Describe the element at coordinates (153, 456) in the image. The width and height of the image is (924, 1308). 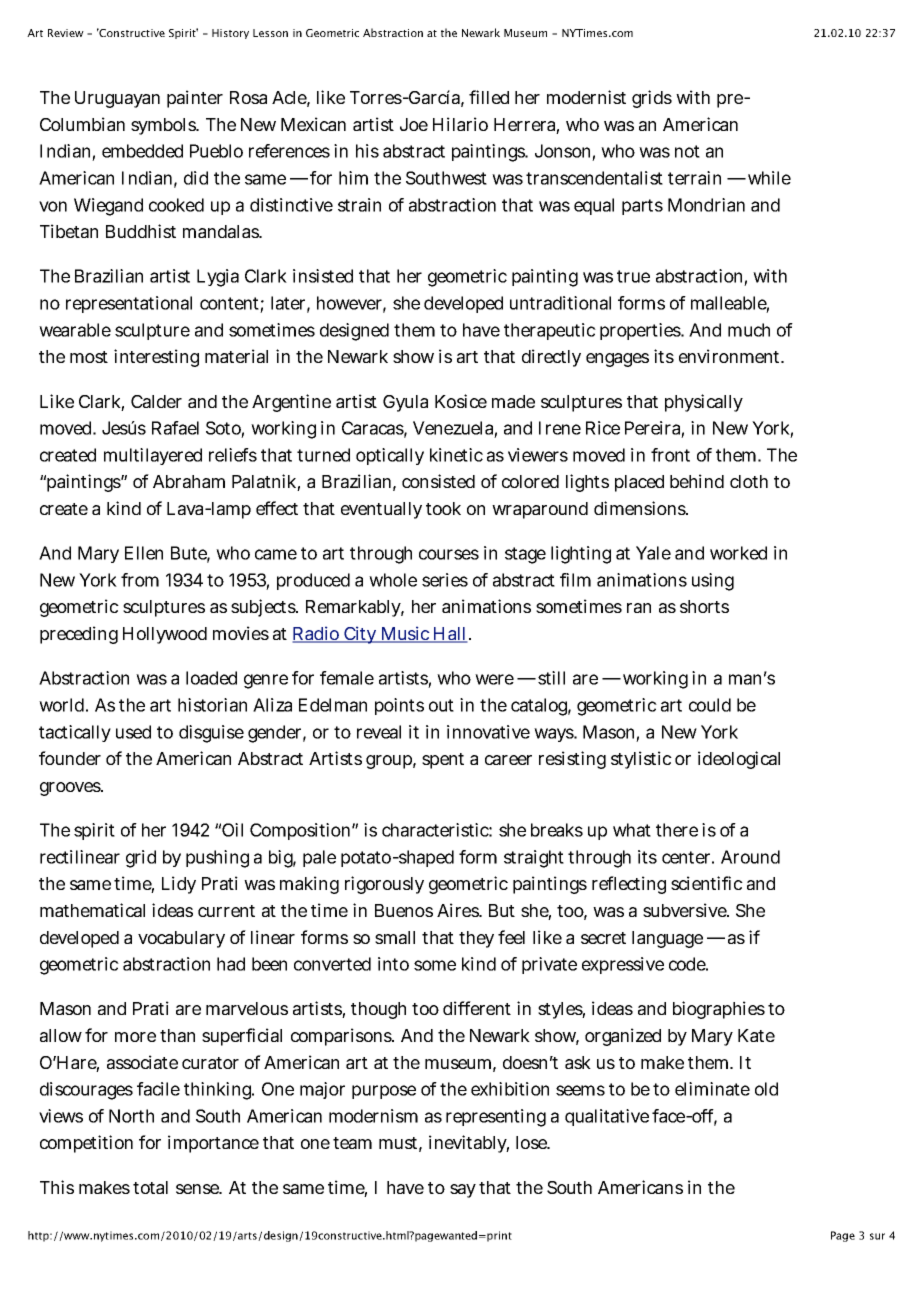
I see `multilayered` at that location.
